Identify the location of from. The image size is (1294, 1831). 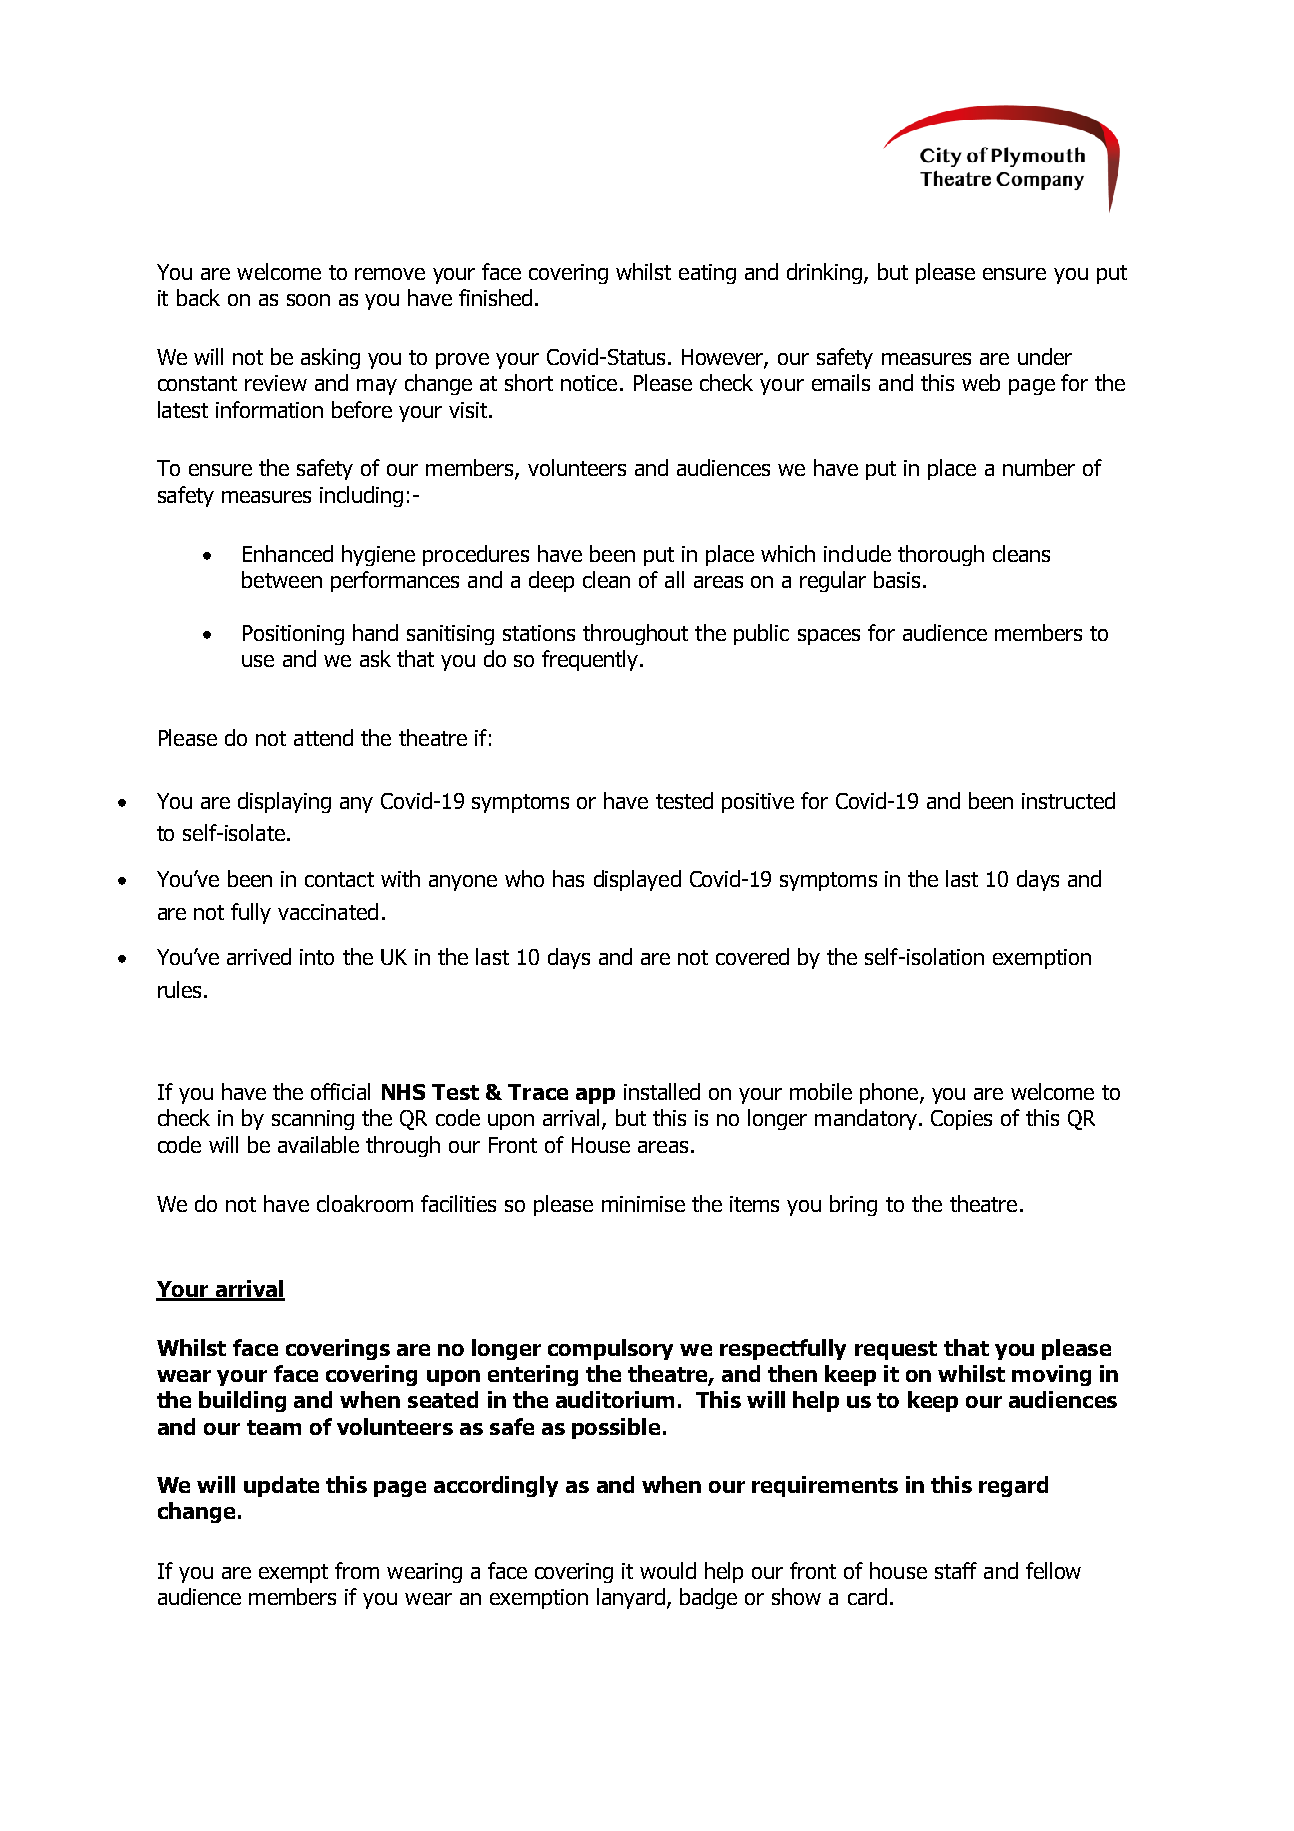
(357, 1570).
